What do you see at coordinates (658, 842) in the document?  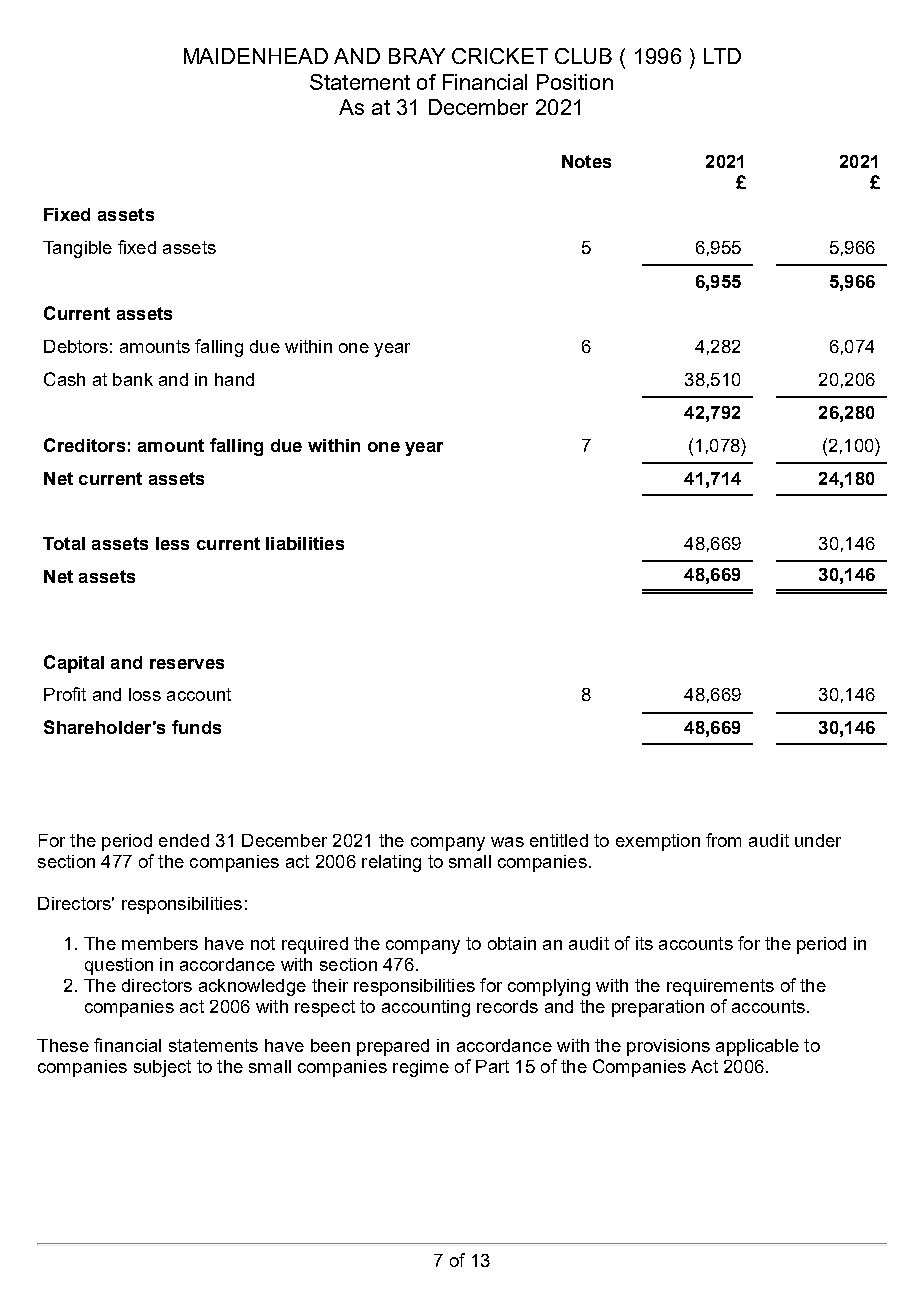 I see `exemption` at bounding box center [658, 842].
